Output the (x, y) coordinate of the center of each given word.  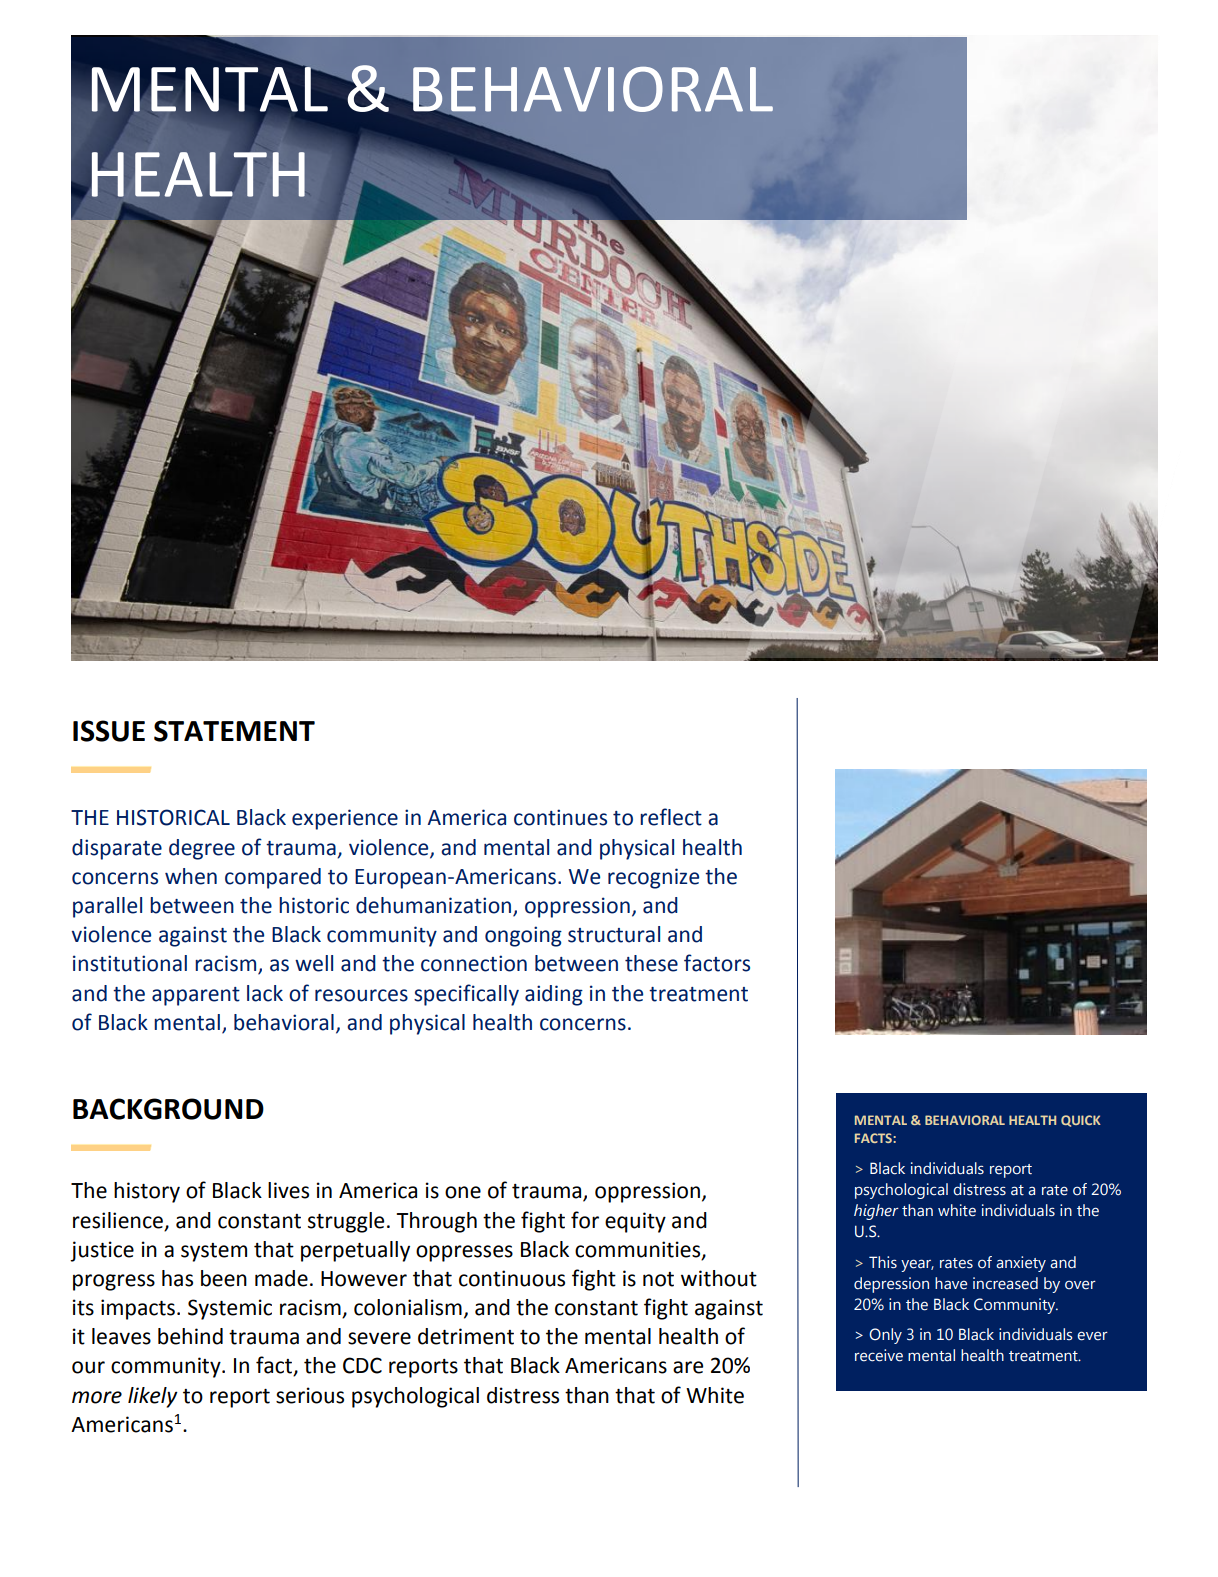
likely (153, 1397)
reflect (671, 817)
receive (879, 1355)
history (147, 1192)
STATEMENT (234, 731)
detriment (466, 1336)
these (651, 963)
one (463, 1192)
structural (614, 934)
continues (560, 817)
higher (876, 1212)
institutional (130, 963)
